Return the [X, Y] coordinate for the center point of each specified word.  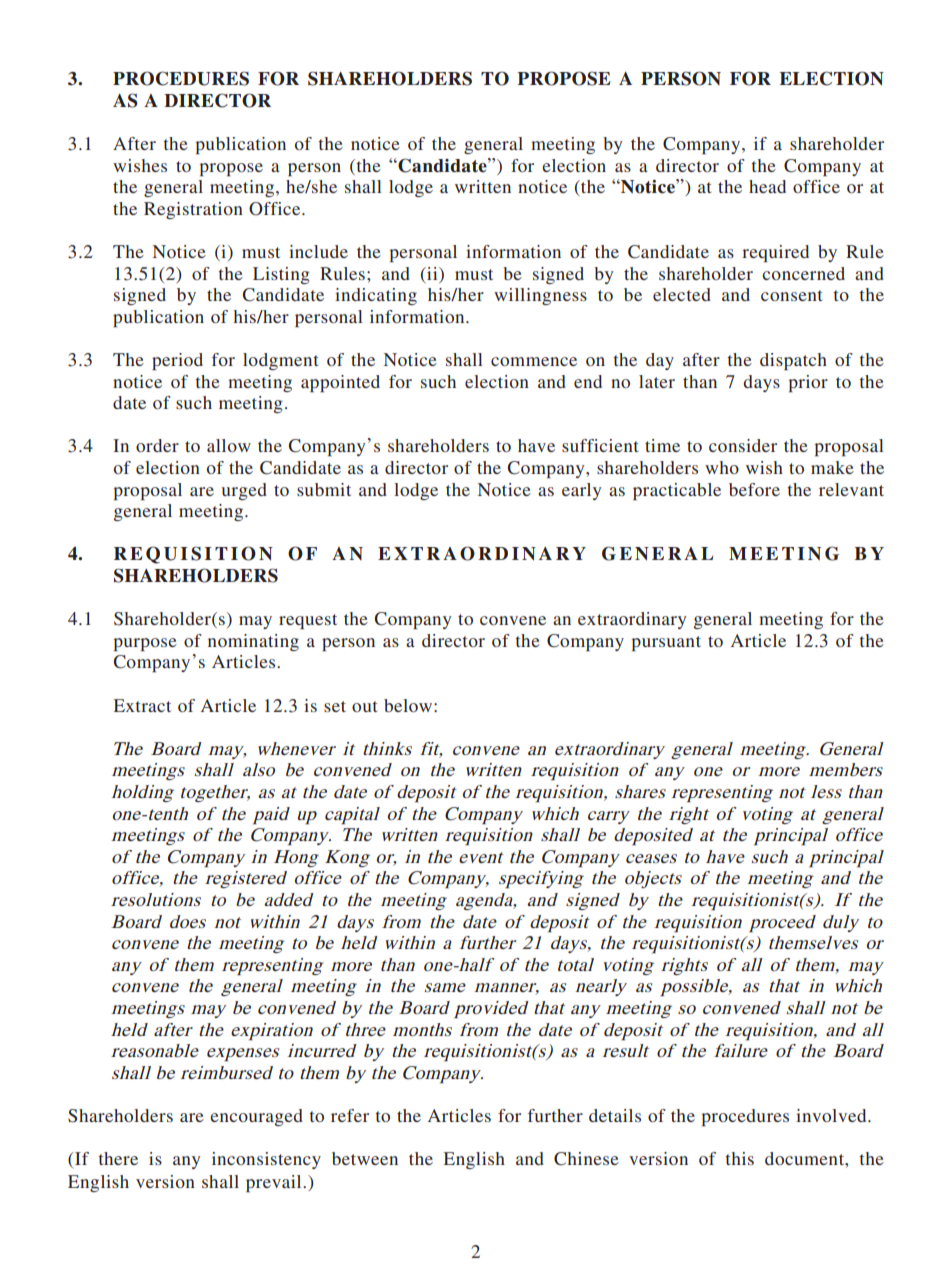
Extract [142, 705]
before [754, 489]
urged [244, 491]
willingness [540, 296]
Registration [193, 210]
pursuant [666, 643]
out [364, 706]
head [767, 186]
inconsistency [266, 1160]
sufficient [600, 445]
